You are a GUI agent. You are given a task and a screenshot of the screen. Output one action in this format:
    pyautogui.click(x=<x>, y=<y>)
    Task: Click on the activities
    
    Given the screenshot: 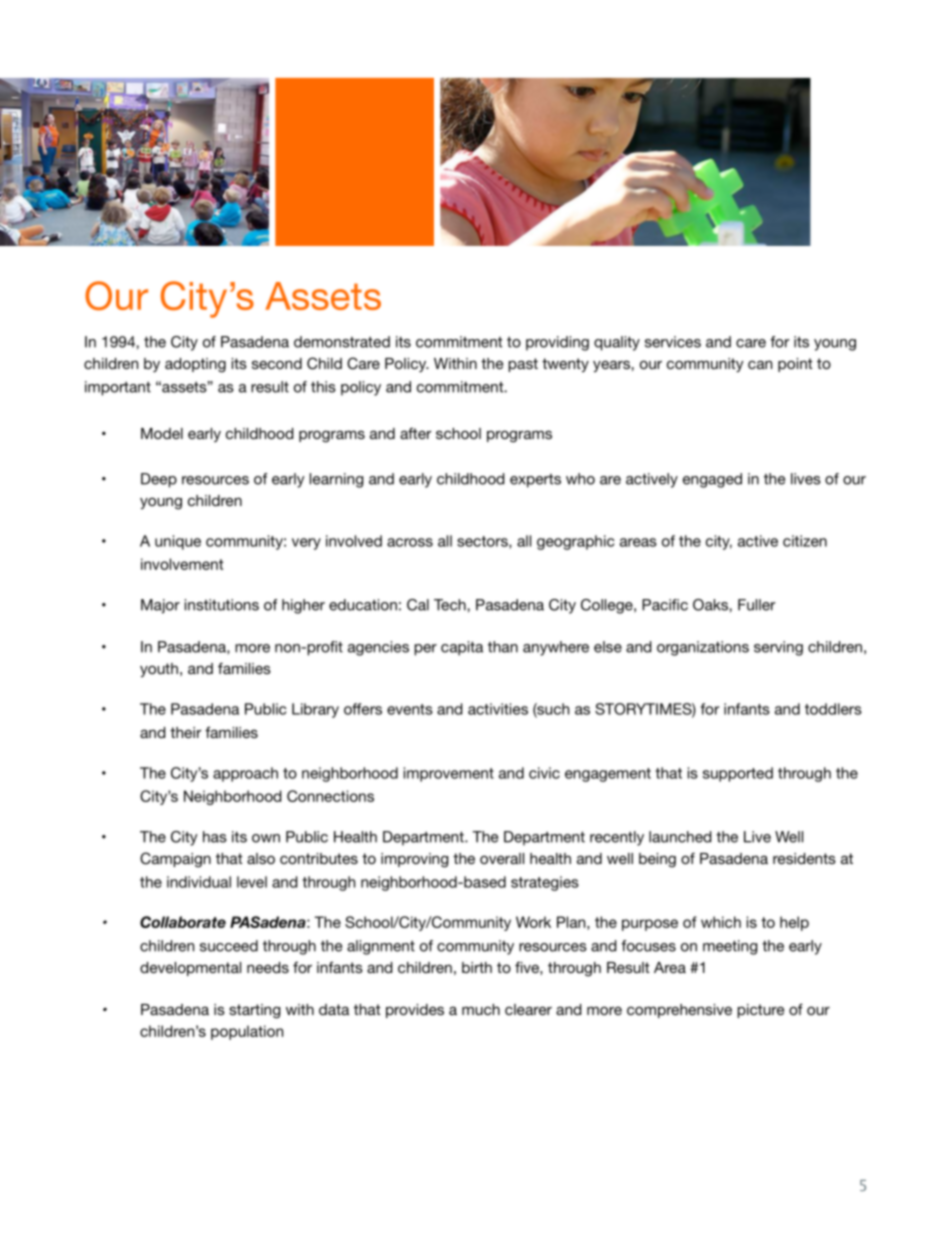 What is the action you would take?
    pyautogui.click(x=498, y=709)
